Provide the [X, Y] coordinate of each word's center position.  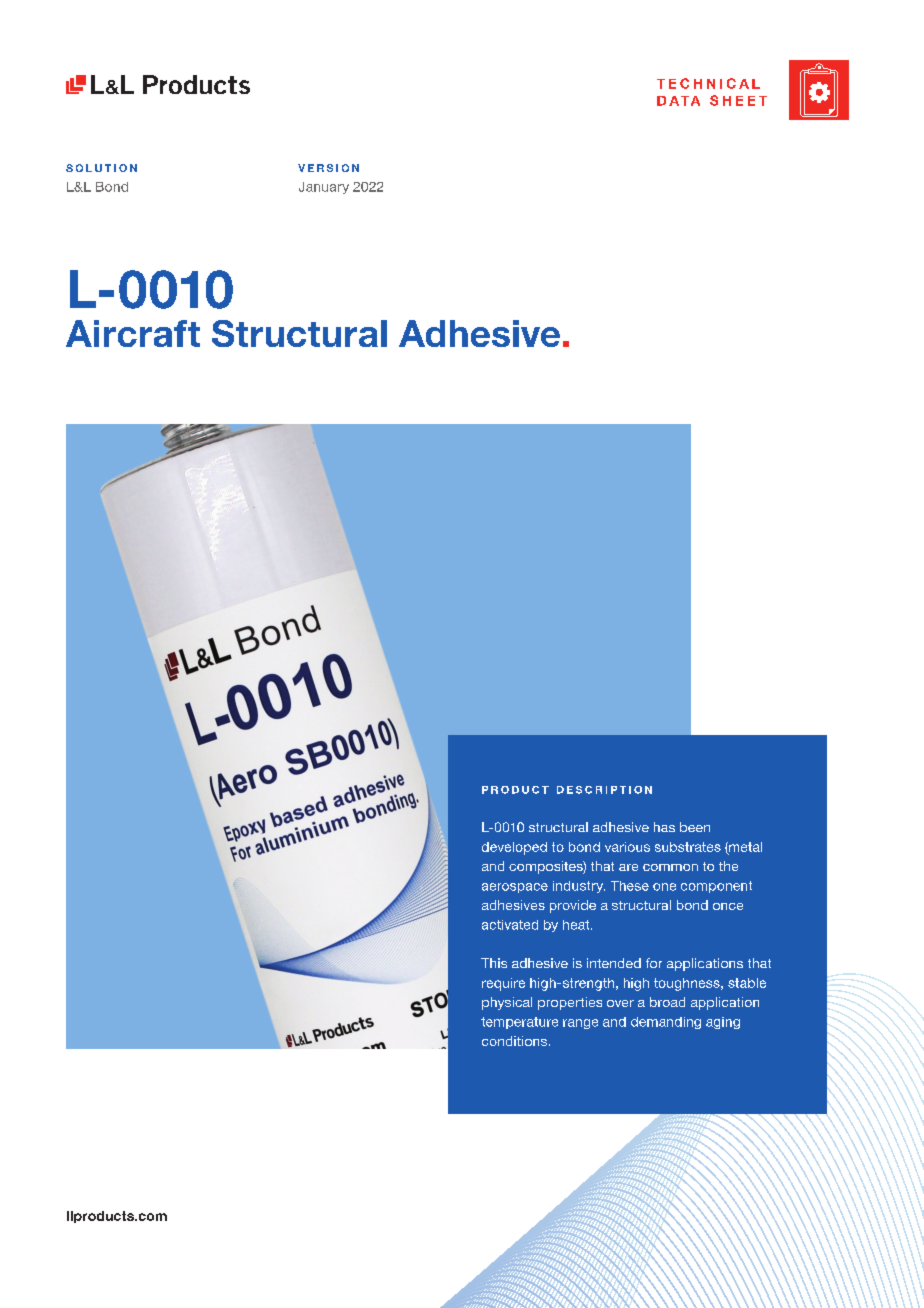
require [503, 984]
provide [573, 906]
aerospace [515, 888]
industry [579, 887]
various [627, 847]
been [695, 827]
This [494, 963]
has [664, 827]
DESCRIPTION [604, 790]
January [324, 188]
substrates [688, 847]
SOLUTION [101, 168]
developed [514, 848]
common [670, 867]
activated [510, 925]
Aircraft [133, 333]
